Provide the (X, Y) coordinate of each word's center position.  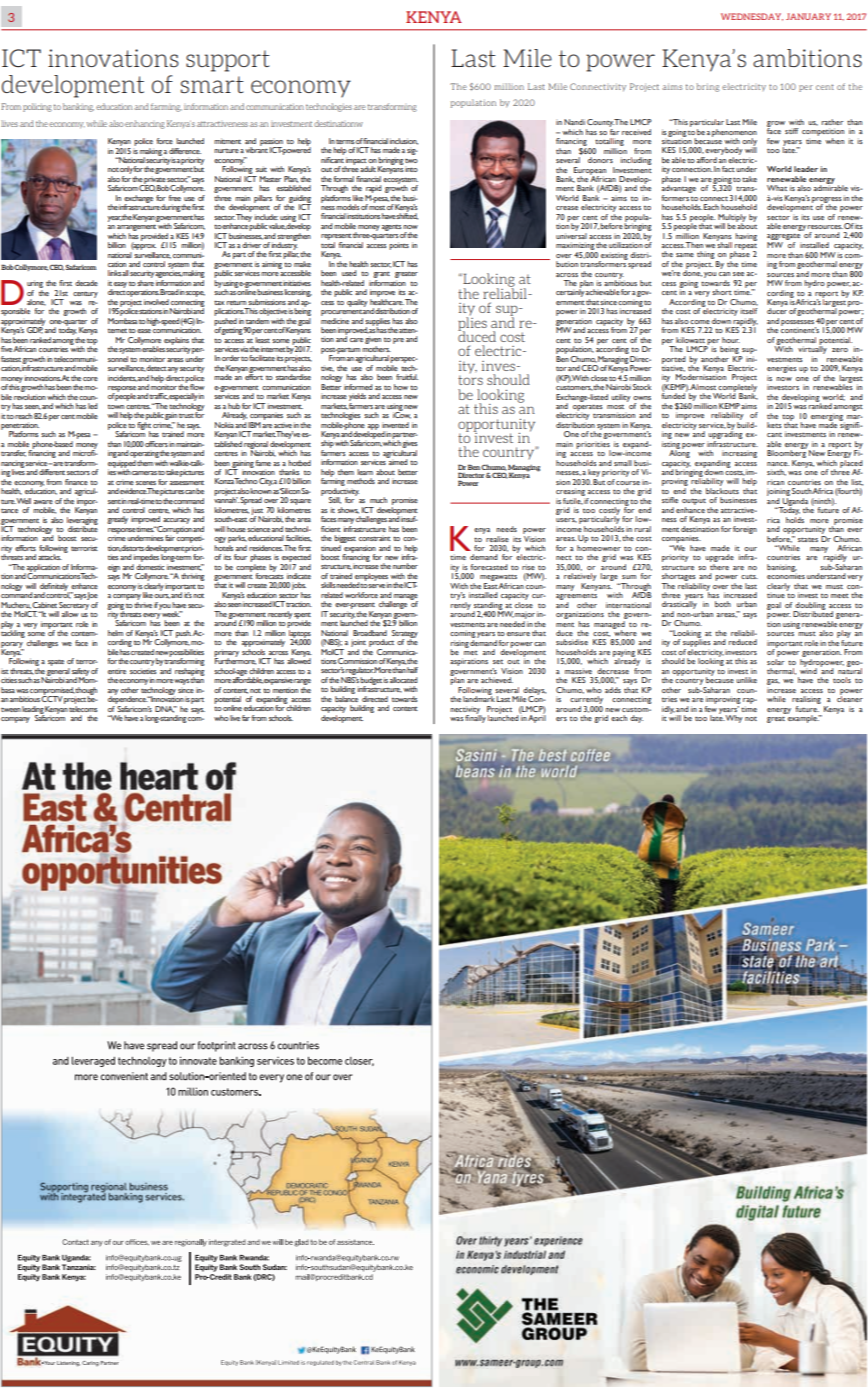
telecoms (83, 707)
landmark (479, 698)
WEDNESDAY (752, 17)
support (228, 61)
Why (733, 719)
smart (212, 84)
